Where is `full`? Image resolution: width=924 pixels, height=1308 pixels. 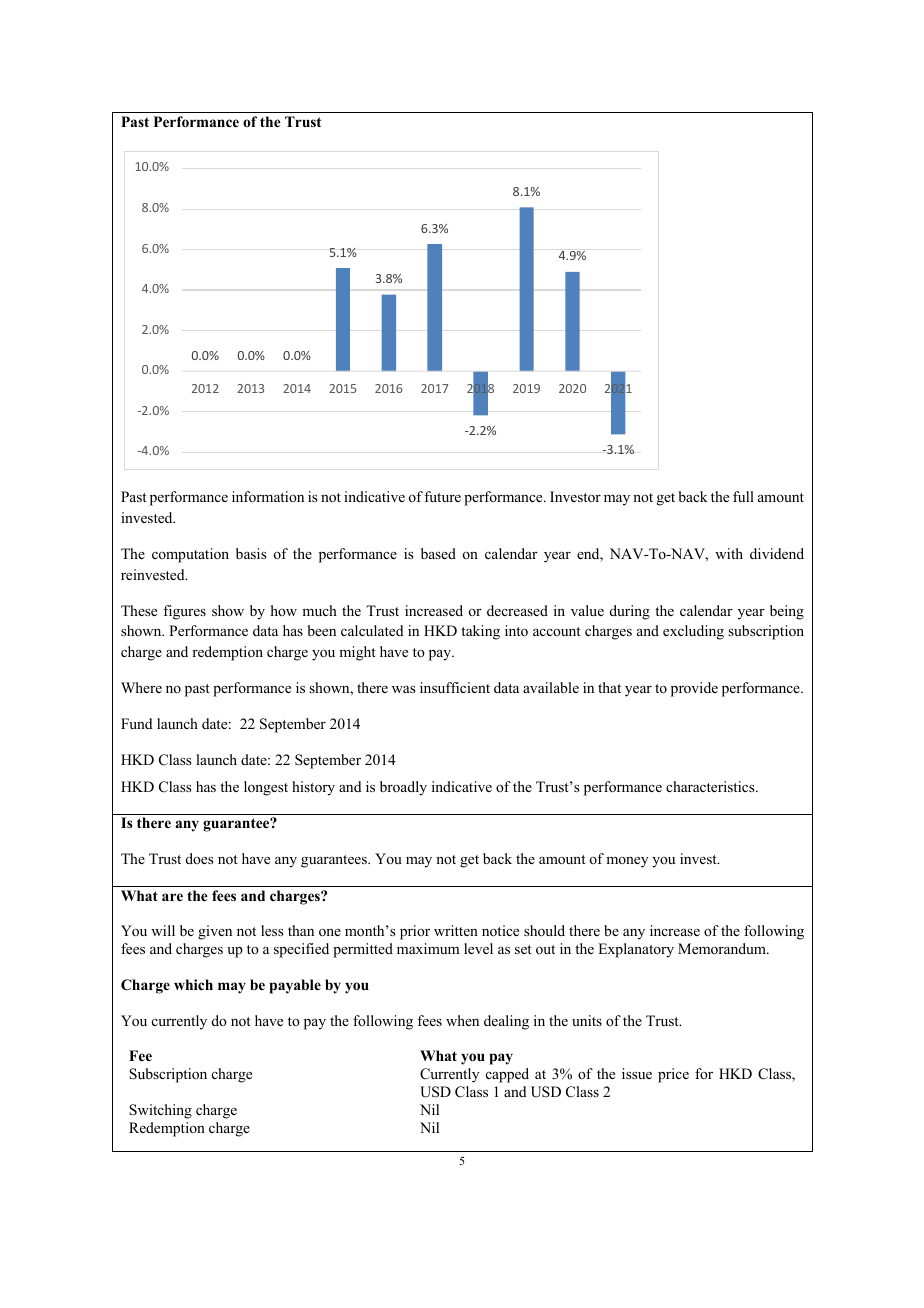 full is located at coordinates (743, 496).
